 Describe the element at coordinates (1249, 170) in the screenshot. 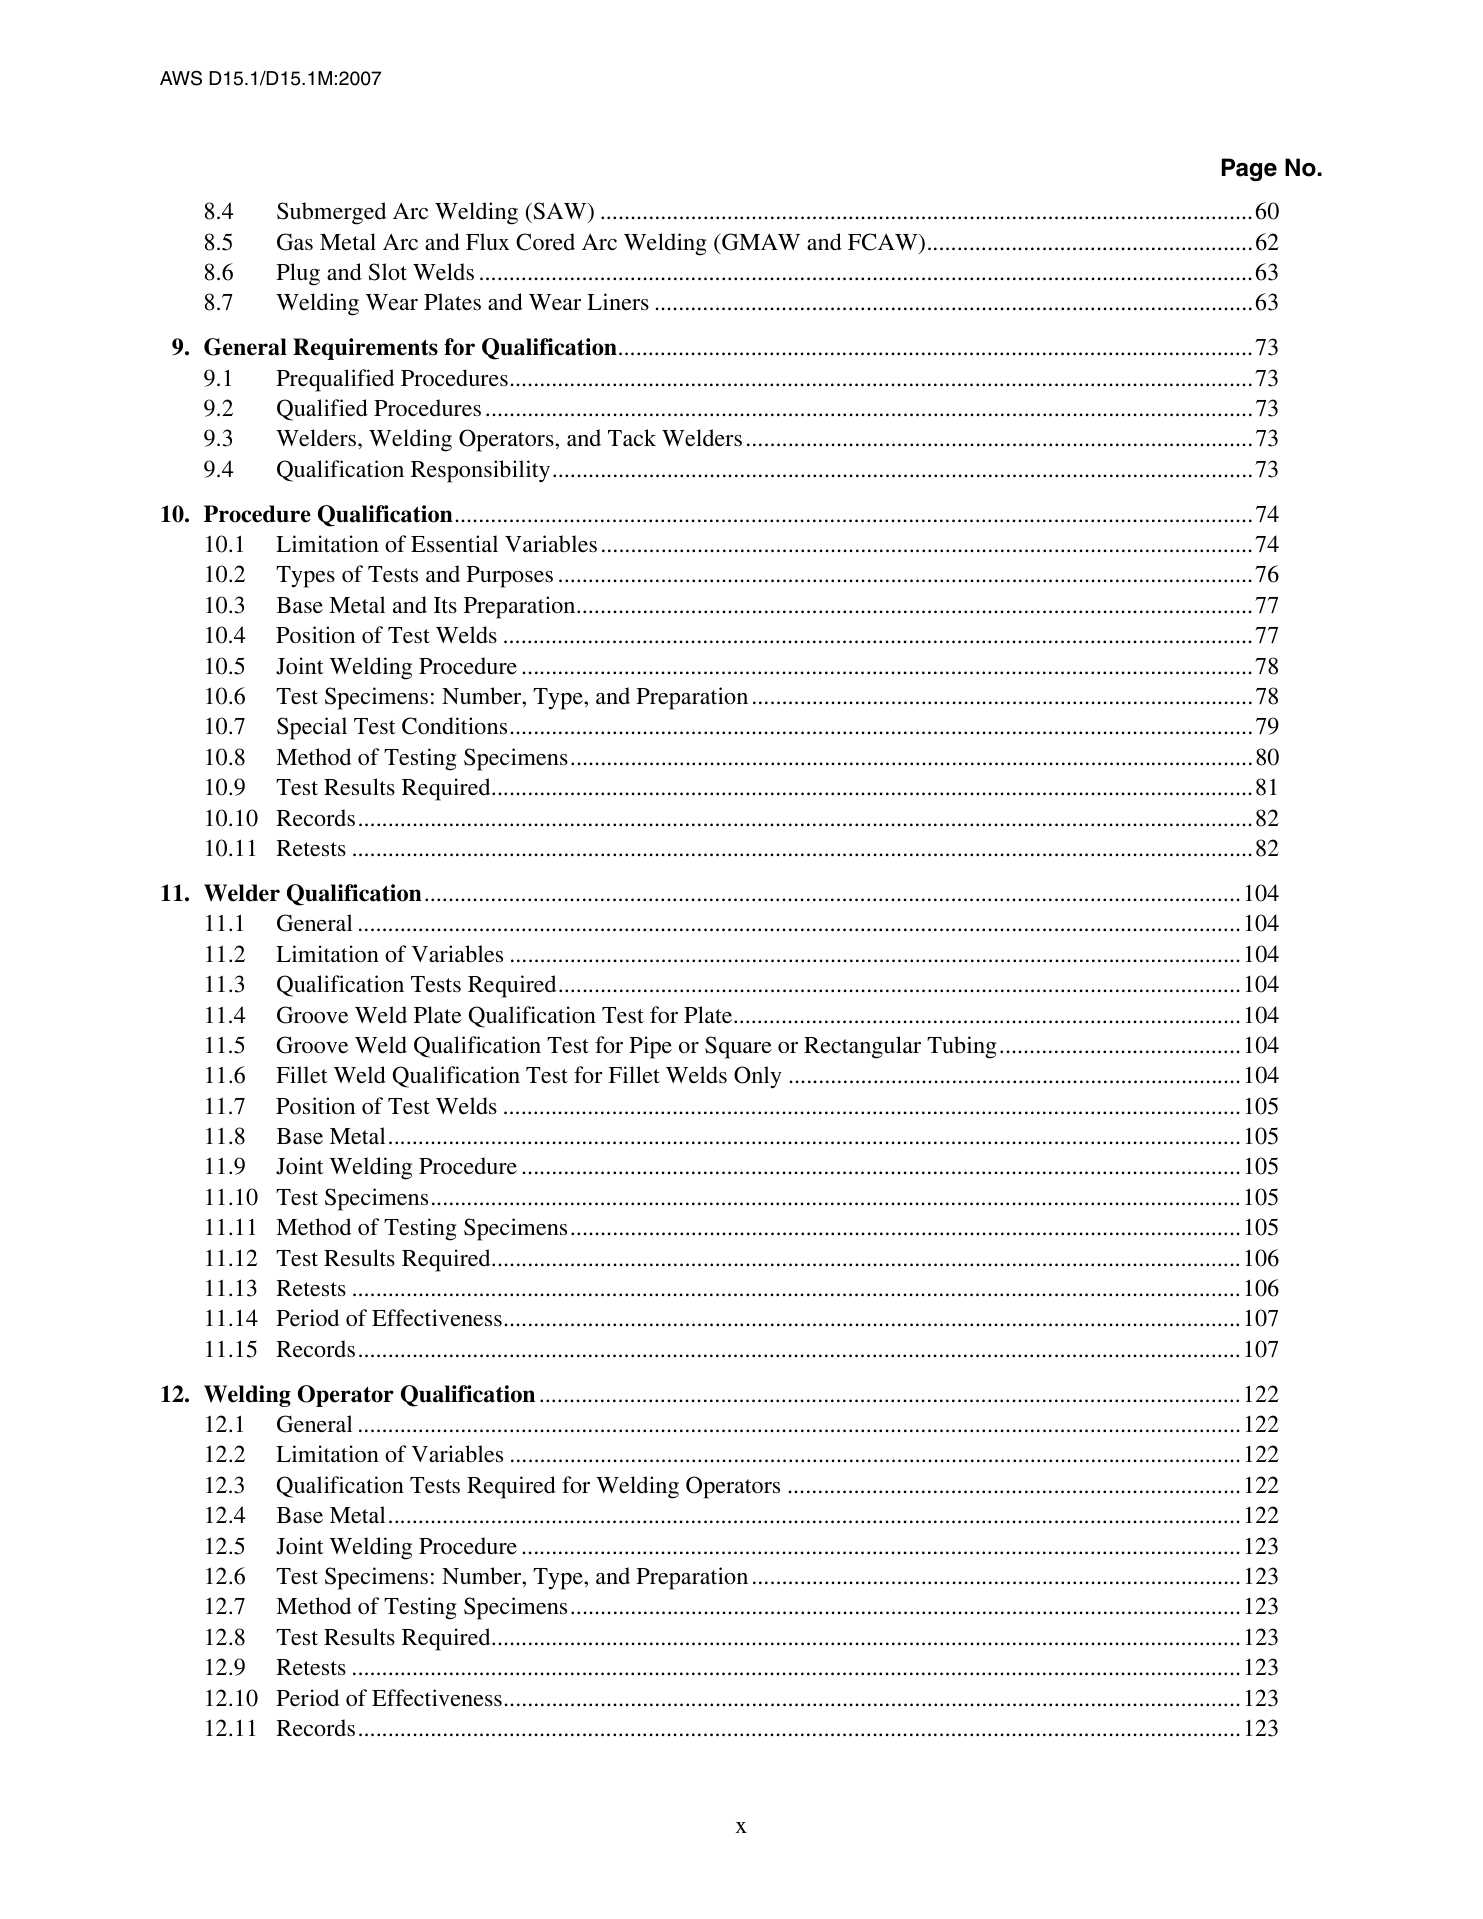

I see `Page` at that location.
